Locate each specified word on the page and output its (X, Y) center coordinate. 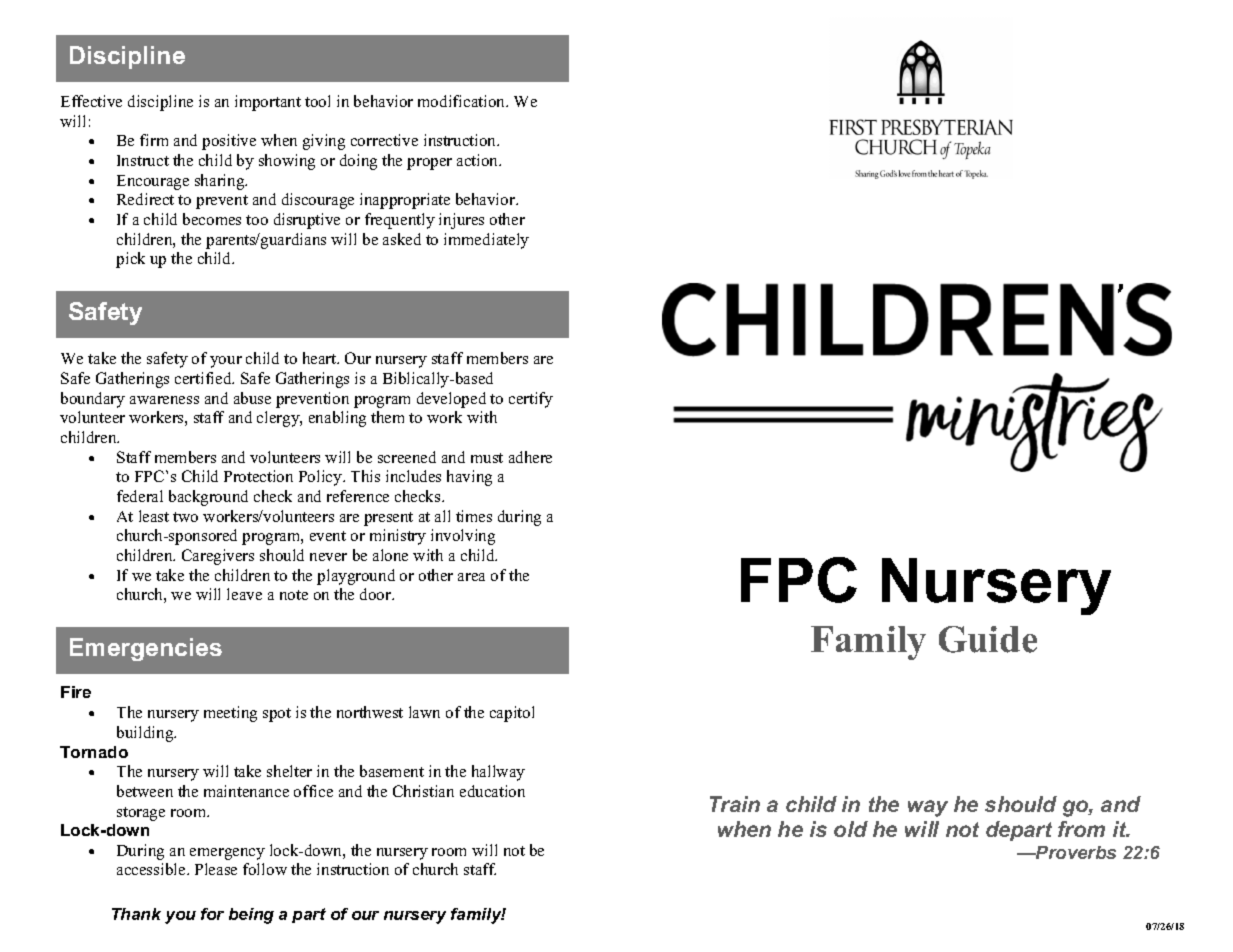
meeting (230, 714)
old (851, 829)
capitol (512, 714)
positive (229, 142)
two (185, 517)
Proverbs (1075, 852)
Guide (988, 639)
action (479, 160)
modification (463, 101)
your (226, 362)
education (492, 791)
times (474, 516)
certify (531, 400)
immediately (486, 241)
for (212, 914)
